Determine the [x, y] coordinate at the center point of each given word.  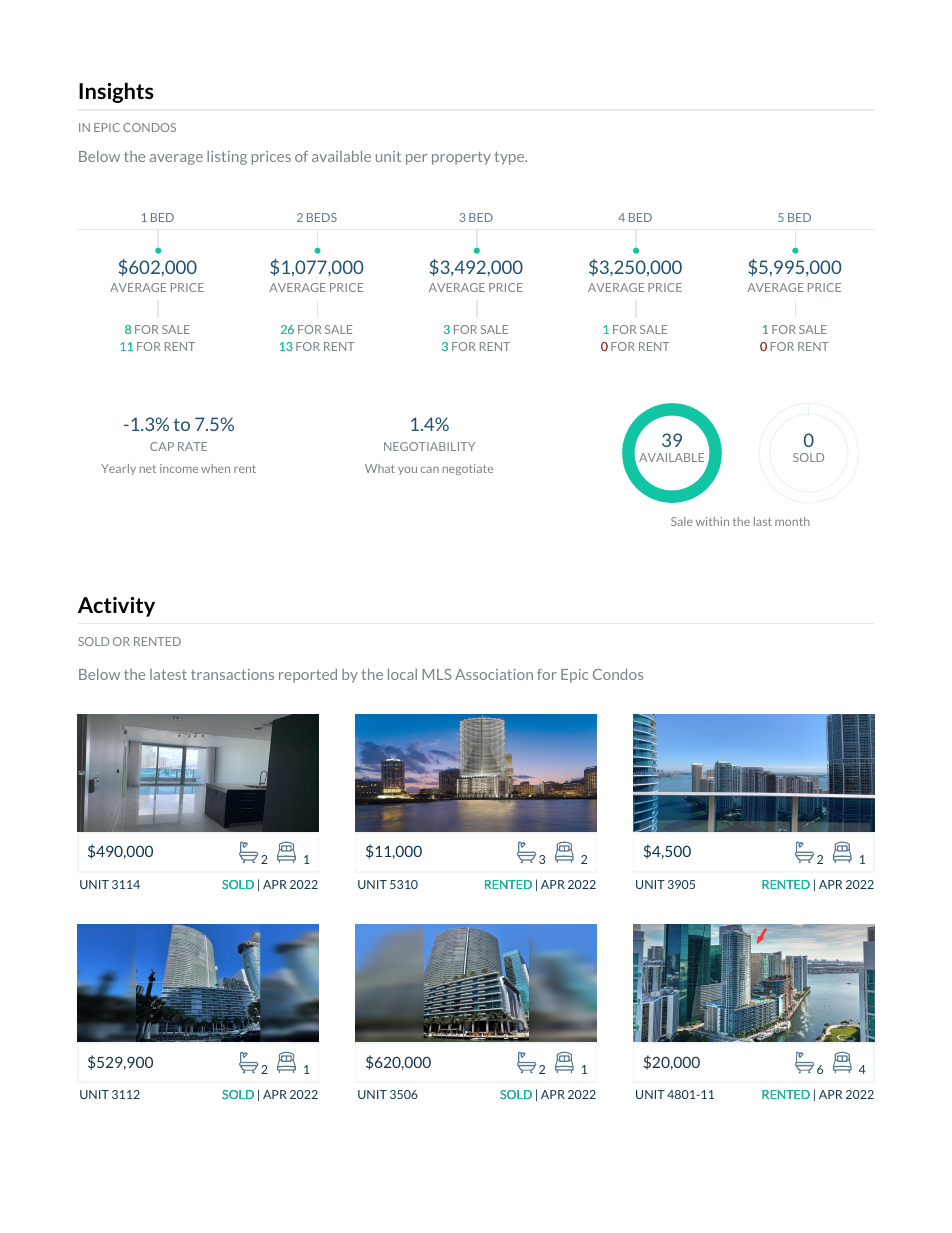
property [461, 158]
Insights [116, 93]
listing [227, 157]
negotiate [468, 469]
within [712, 521]
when [215, 468]
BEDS [322, 217]
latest [168, 674]
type [510, 158]
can [430, 470]
